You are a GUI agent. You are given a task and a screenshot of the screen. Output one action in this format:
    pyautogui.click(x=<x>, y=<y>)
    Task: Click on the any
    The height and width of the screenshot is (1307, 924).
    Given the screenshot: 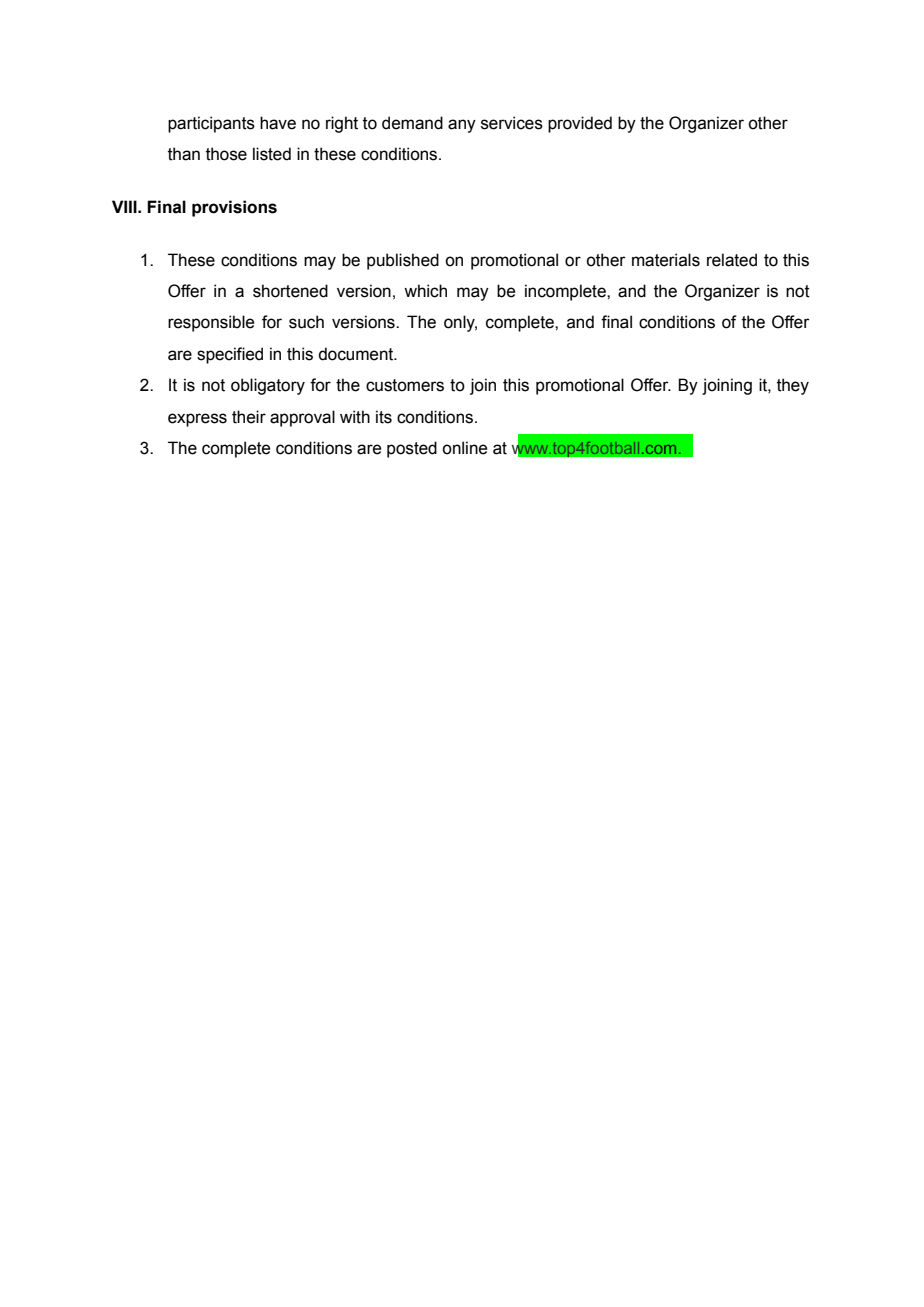 What is the action you would take?
    pyautogui.click(x=462, y=126)
